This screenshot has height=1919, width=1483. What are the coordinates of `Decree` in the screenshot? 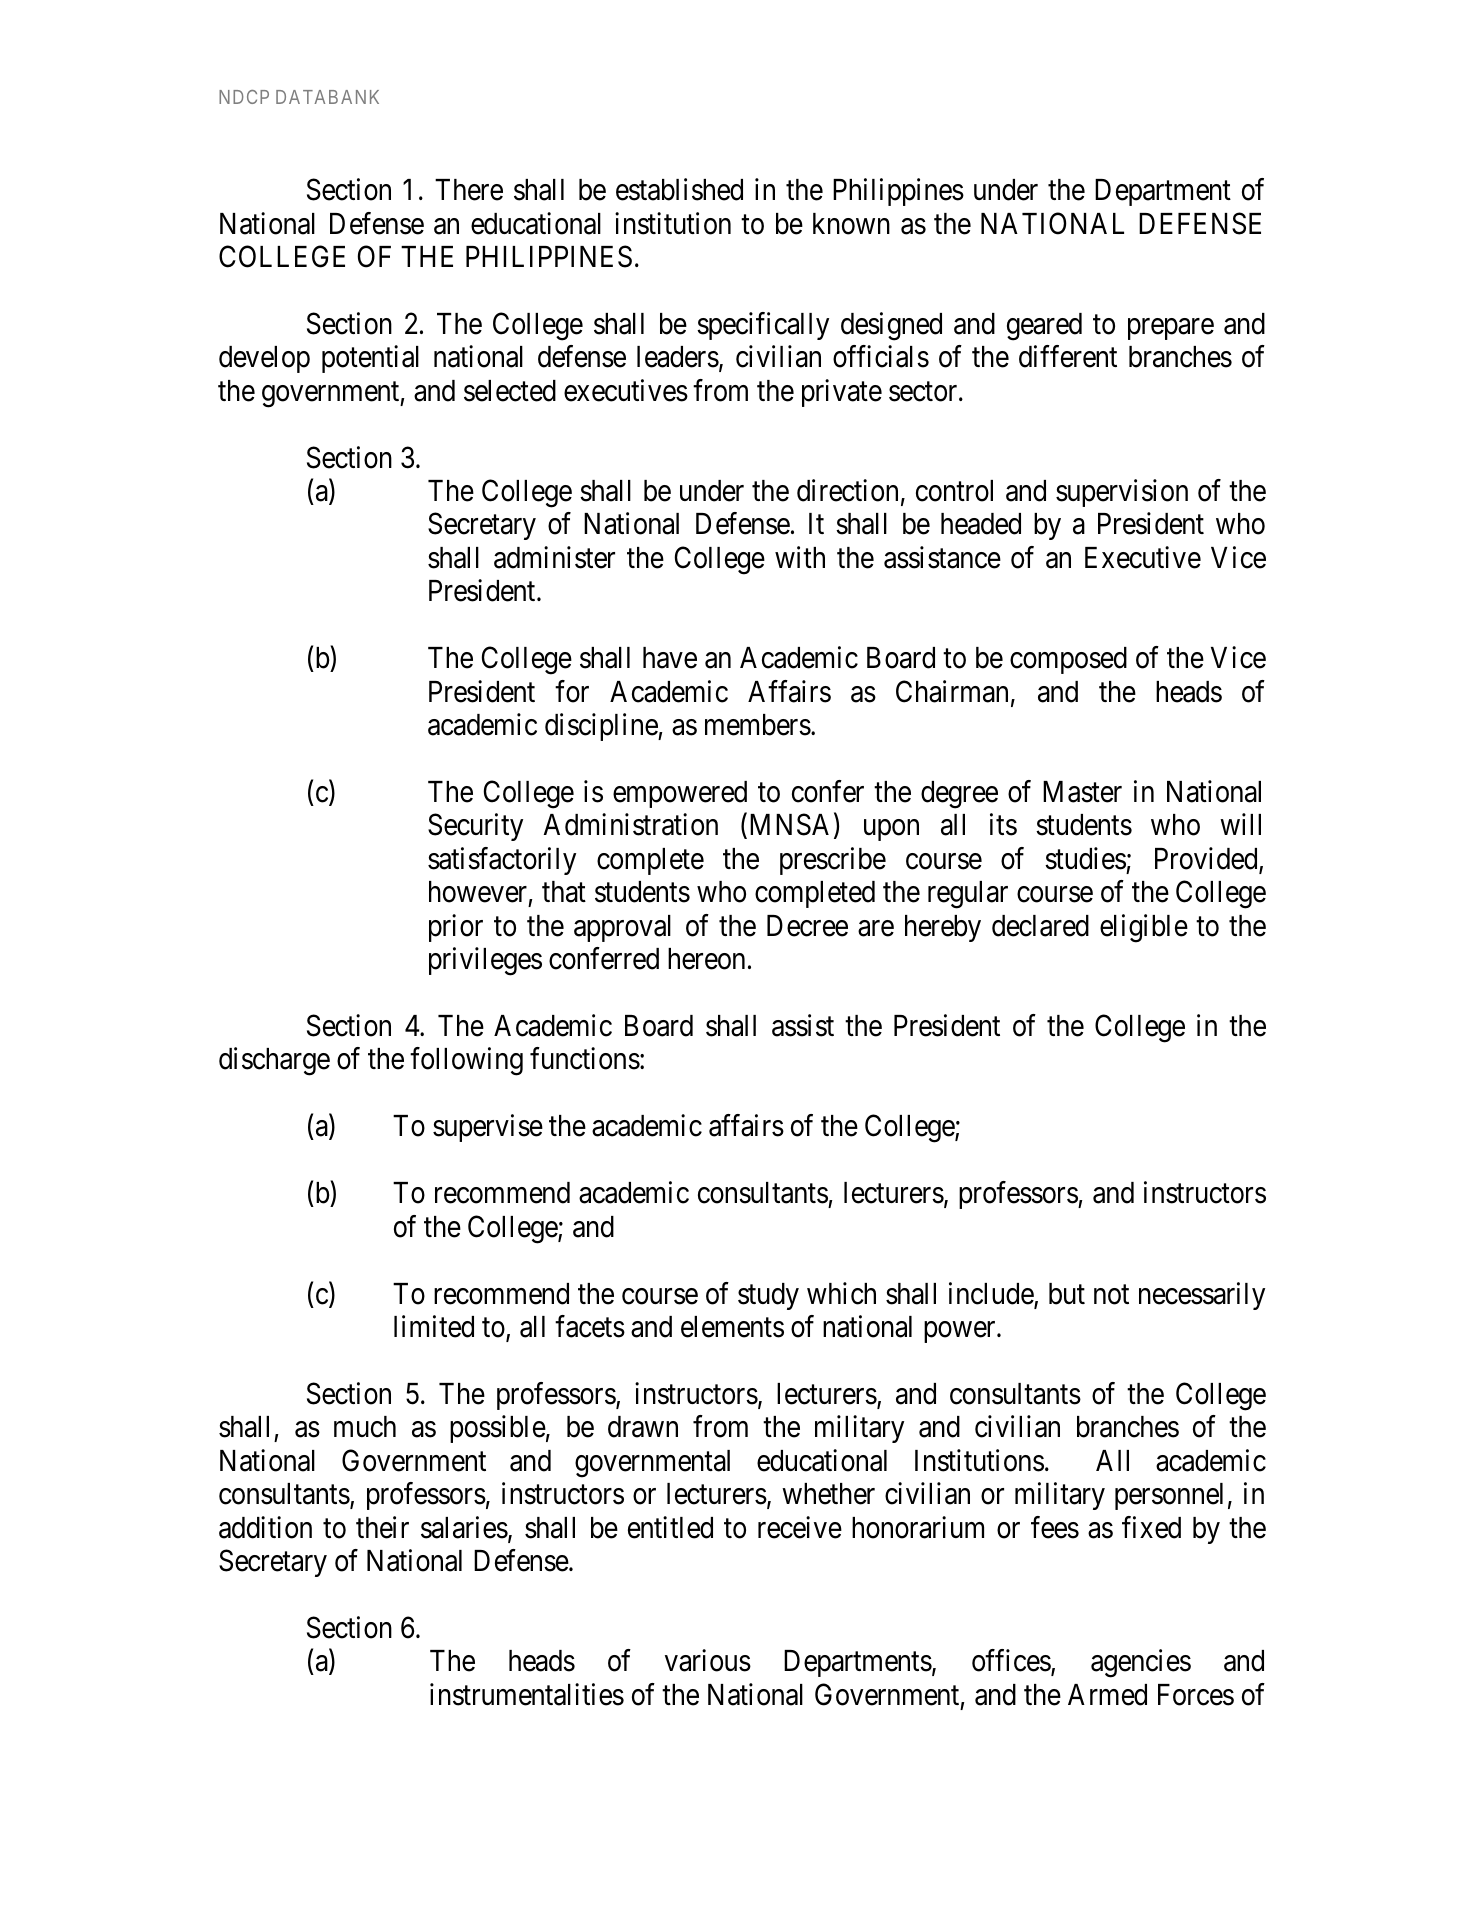 It's located at (807, 926).
